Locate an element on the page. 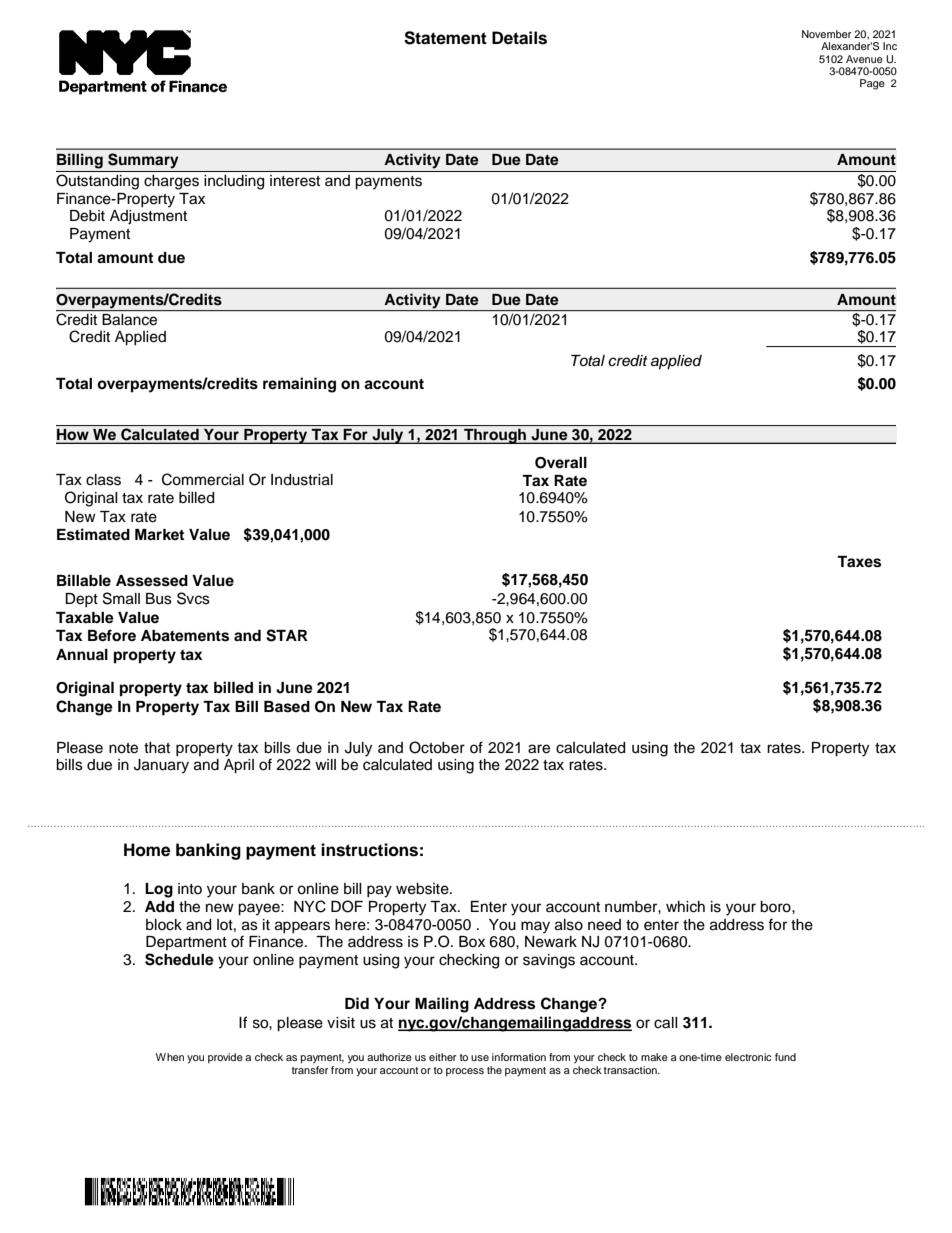 This image has width=952, height=1233. charges is located at coordinates (171, 182).
